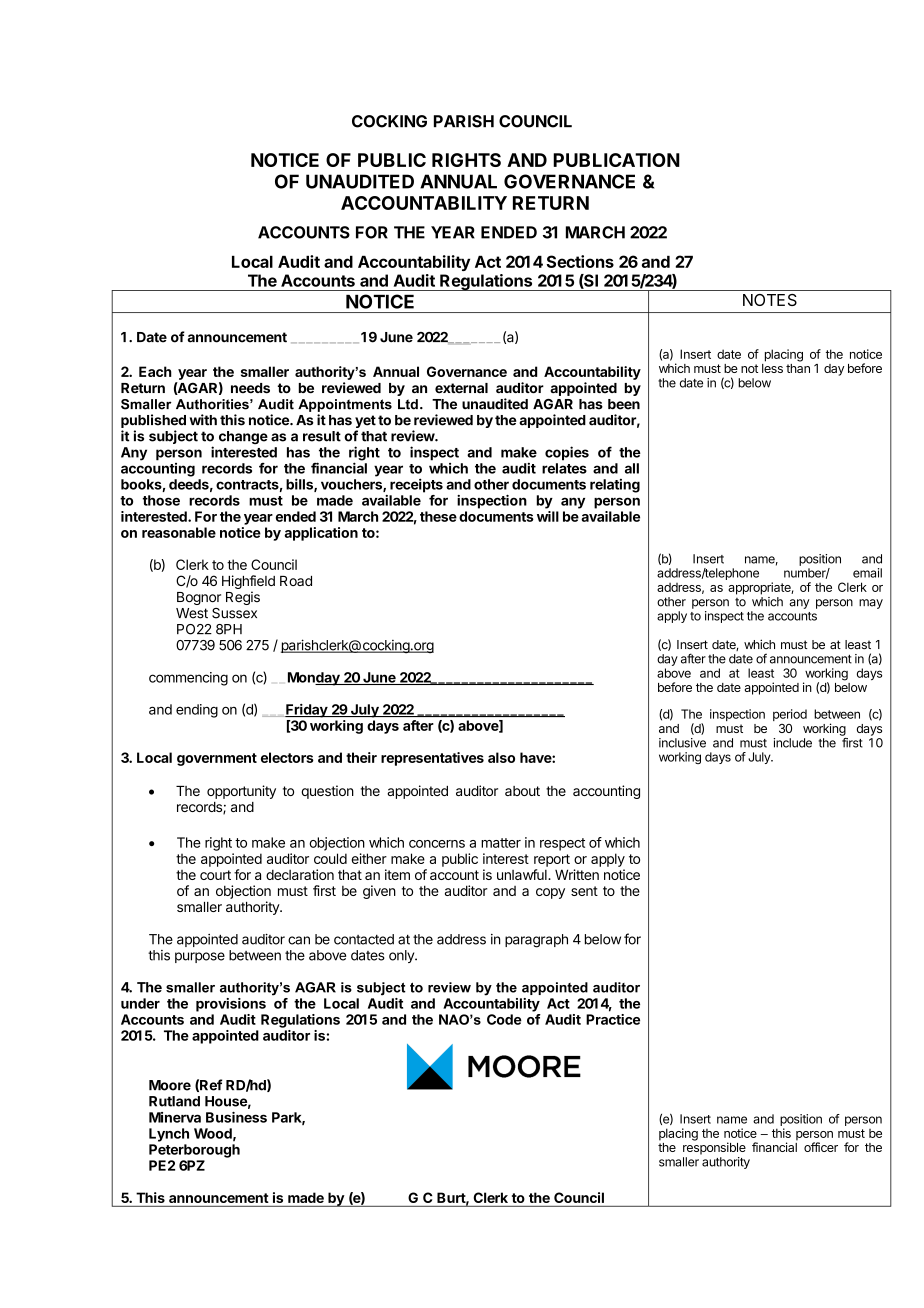 This screenshot has width=924, height=1308. I want to click on Code, so click(504, 1019).
